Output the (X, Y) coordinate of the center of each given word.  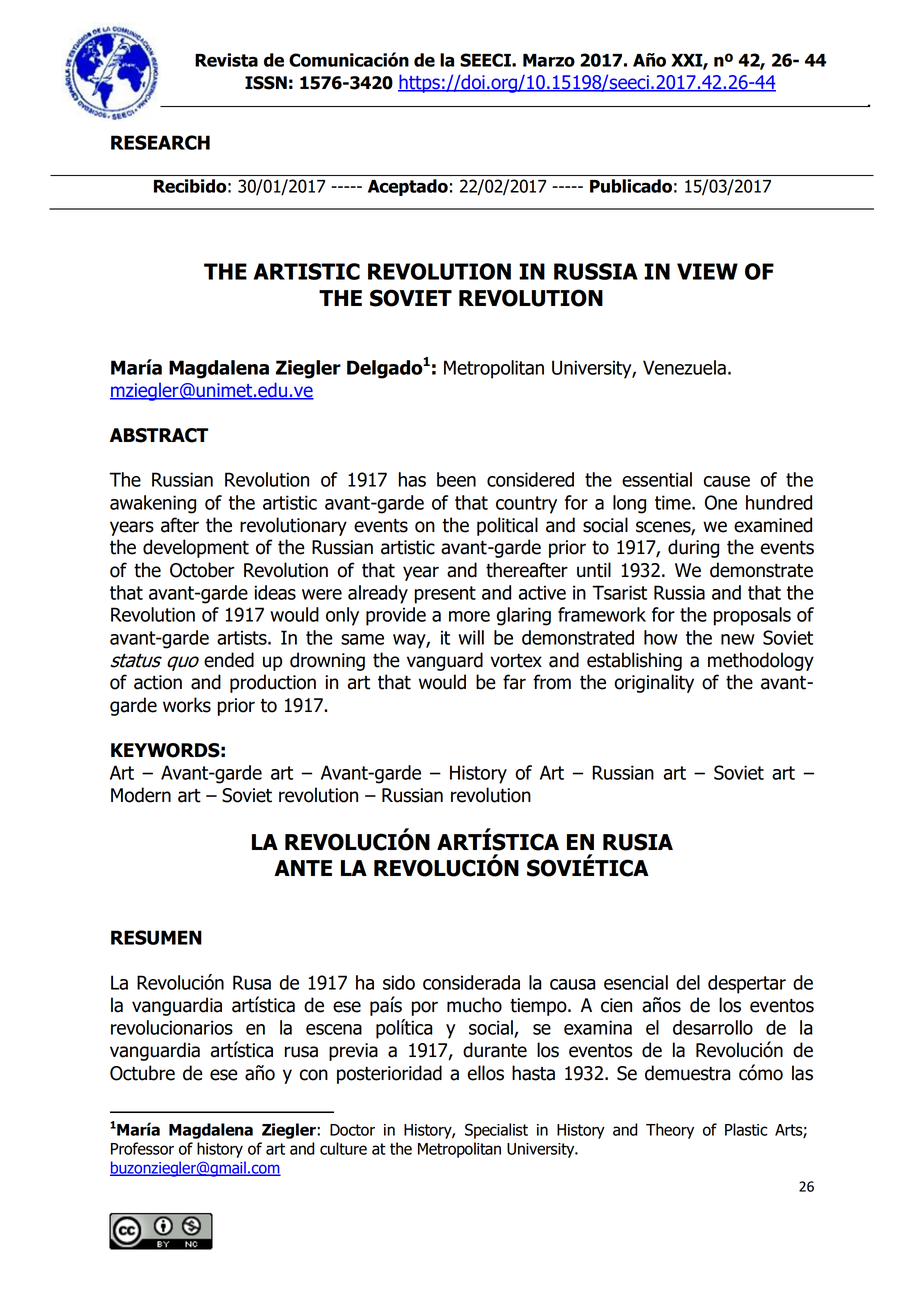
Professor (142, 1148)
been (456, 479)
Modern (141, 795)
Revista (226, 60)
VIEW (707, 271)
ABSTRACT (159, 435)
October (202, 570)
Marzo (549, 60)
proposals (752, 616)
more (469, 616)
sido (399, 982)
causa (573, 984)
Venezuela (684, 367)
